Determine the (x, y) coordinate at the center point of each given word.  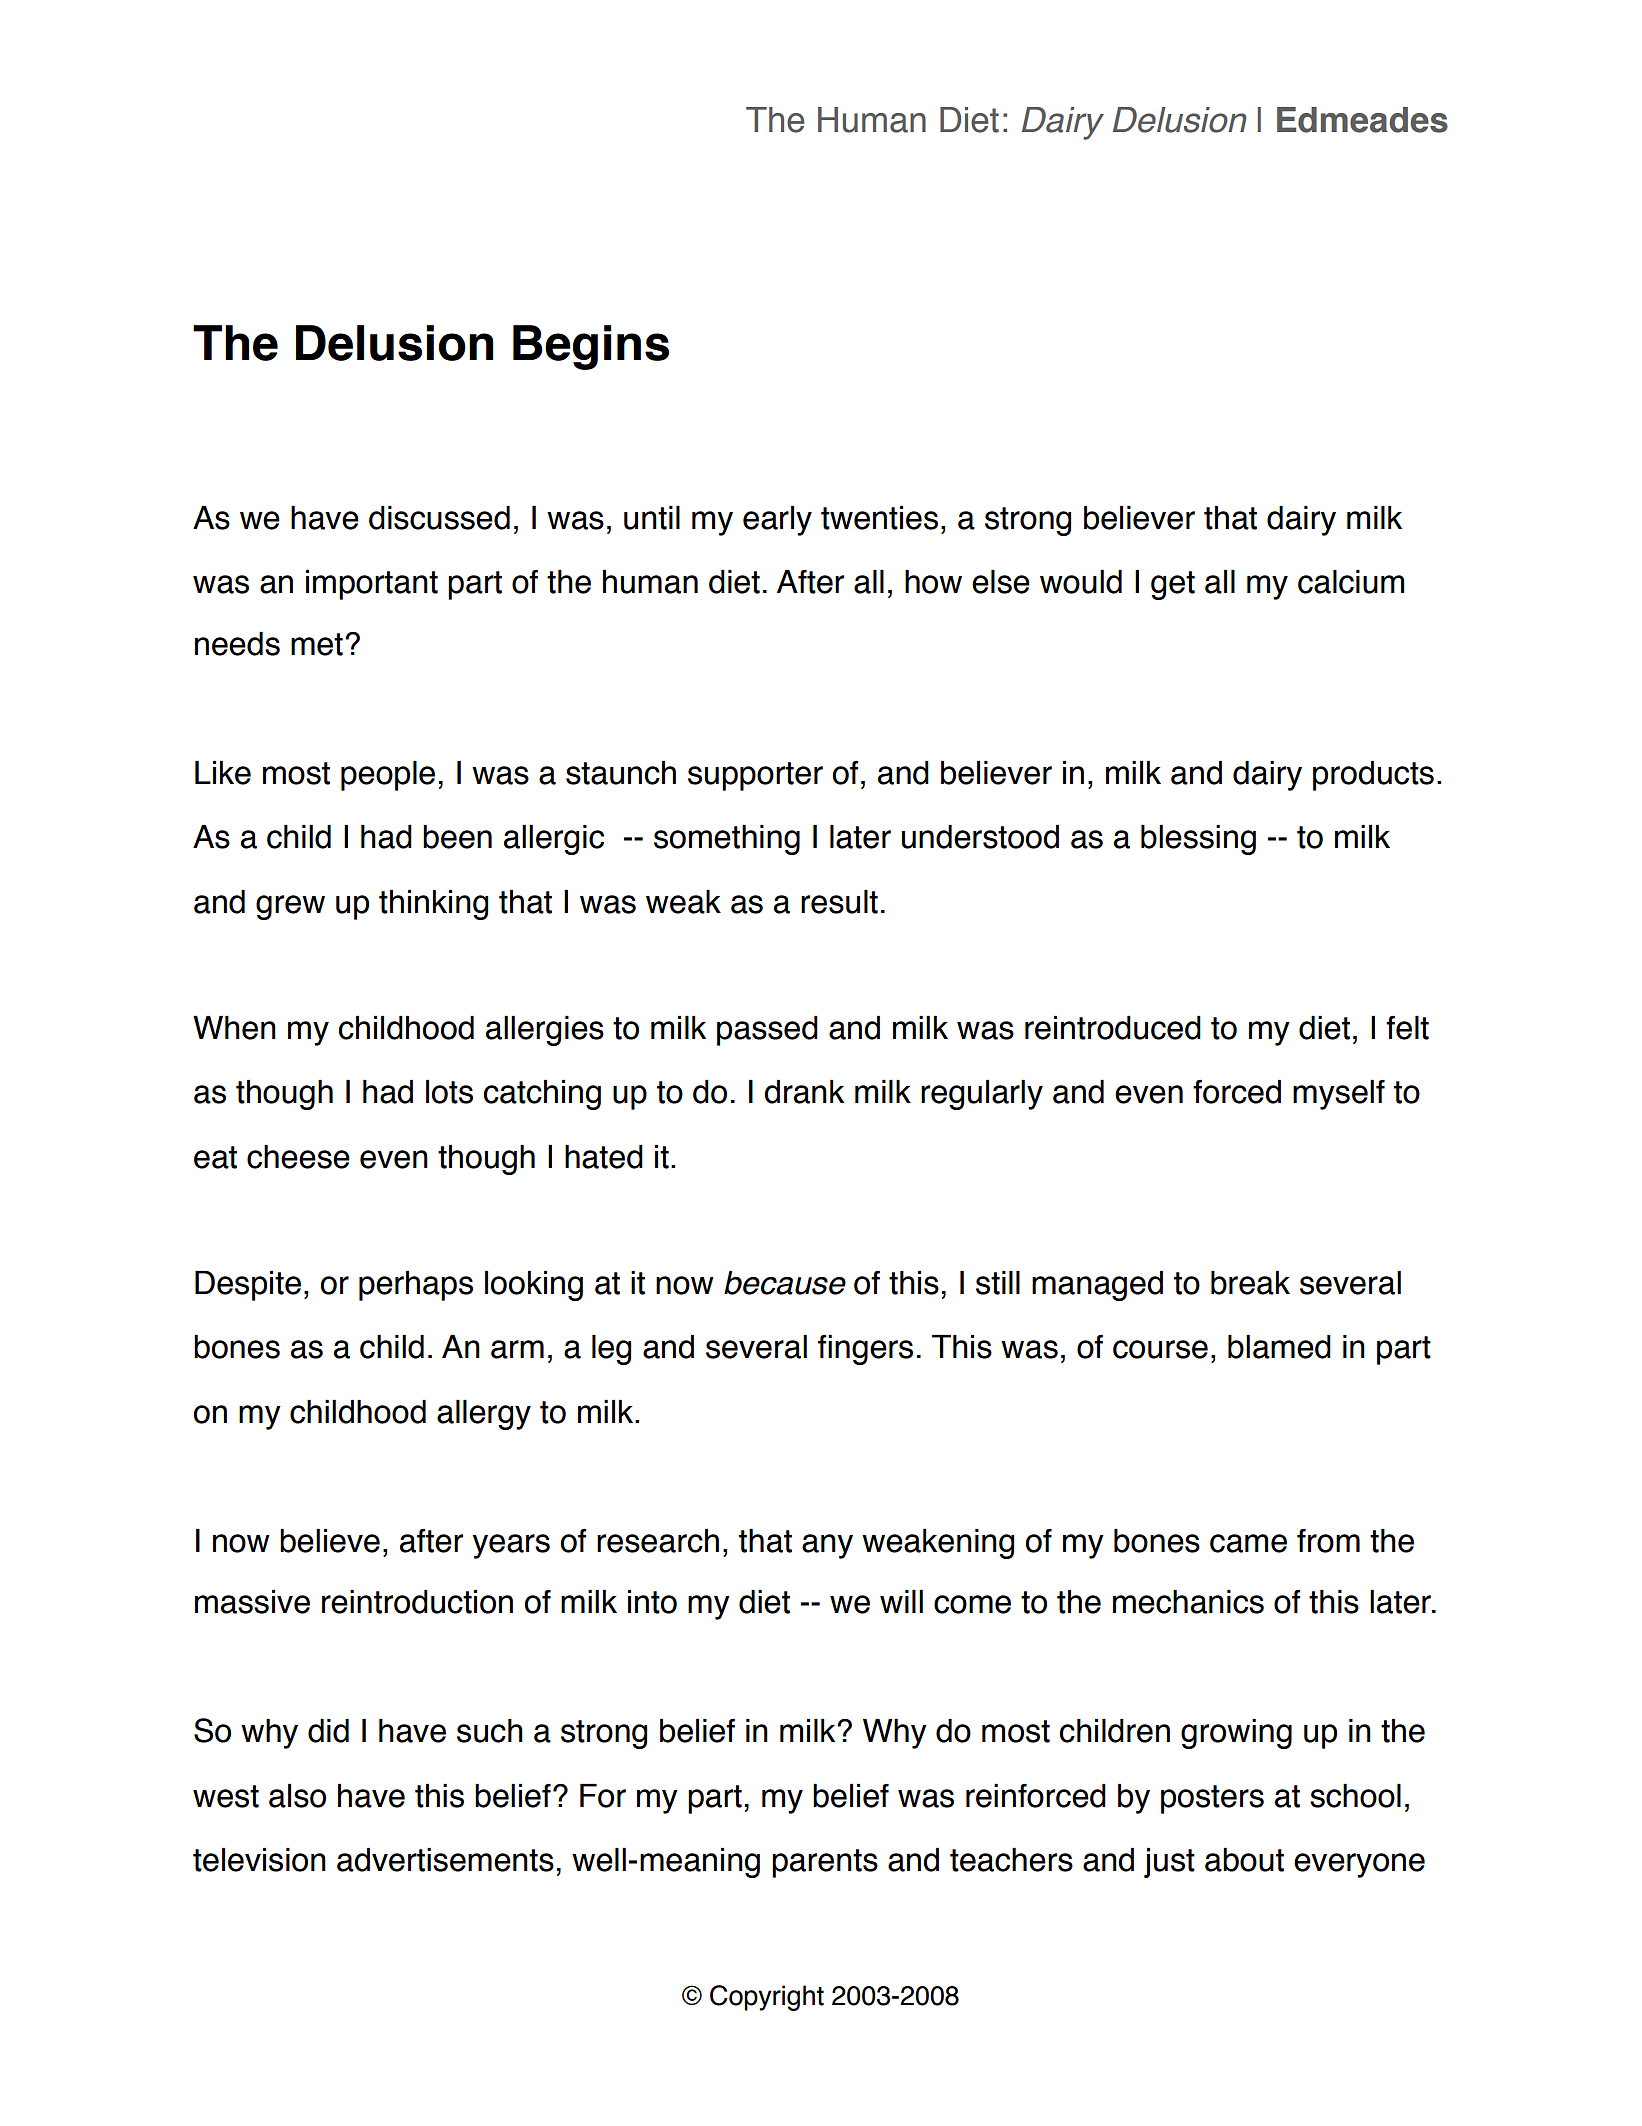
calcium (1351, 582)
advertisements (445, 1860)
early (777, 521)
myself (1339, 1095)
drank (804, 1092)
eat (215, 1157)
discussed (439, 518)
